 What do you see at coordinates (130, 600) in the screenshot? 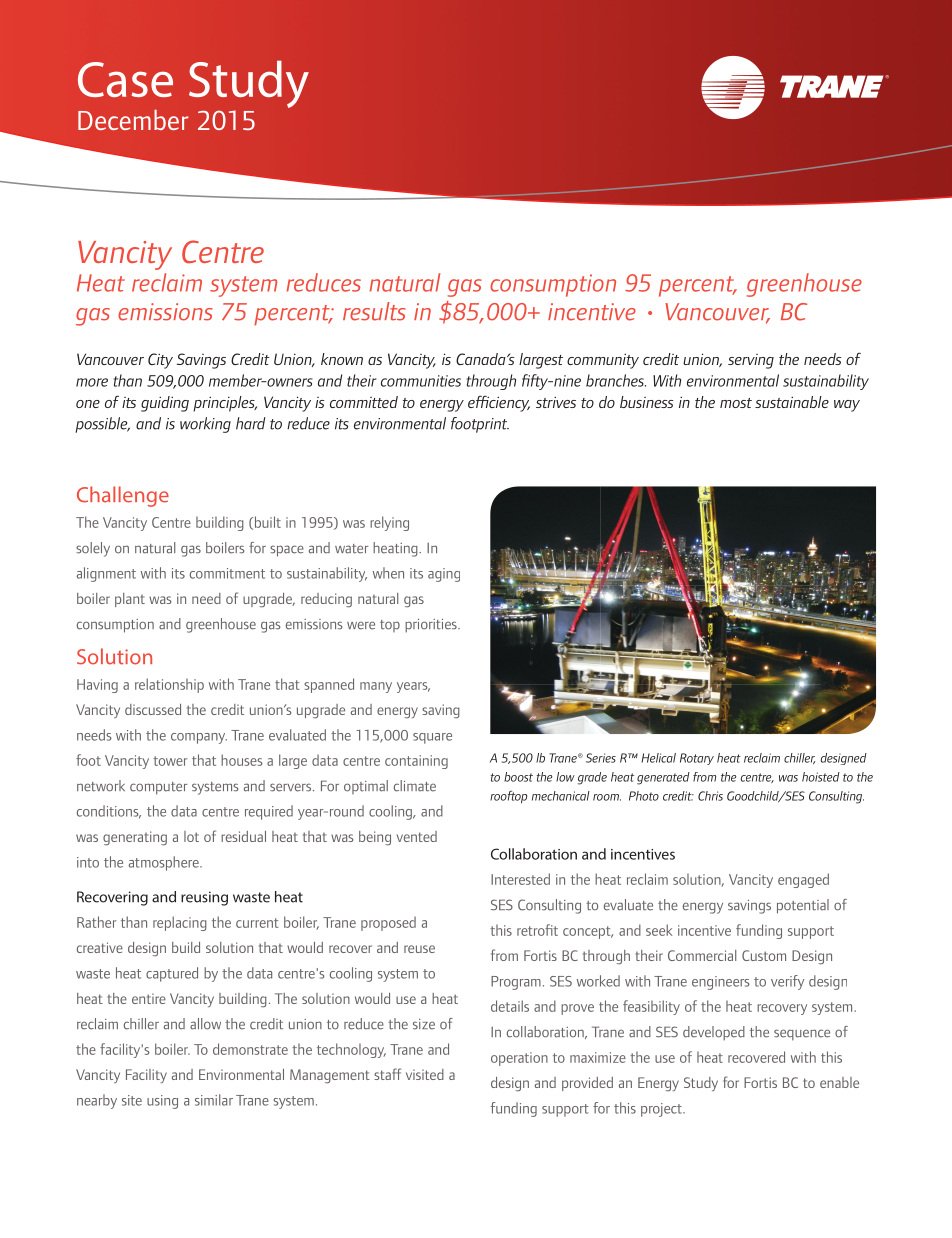
I see `plant` at bounding box center [130, 600].
